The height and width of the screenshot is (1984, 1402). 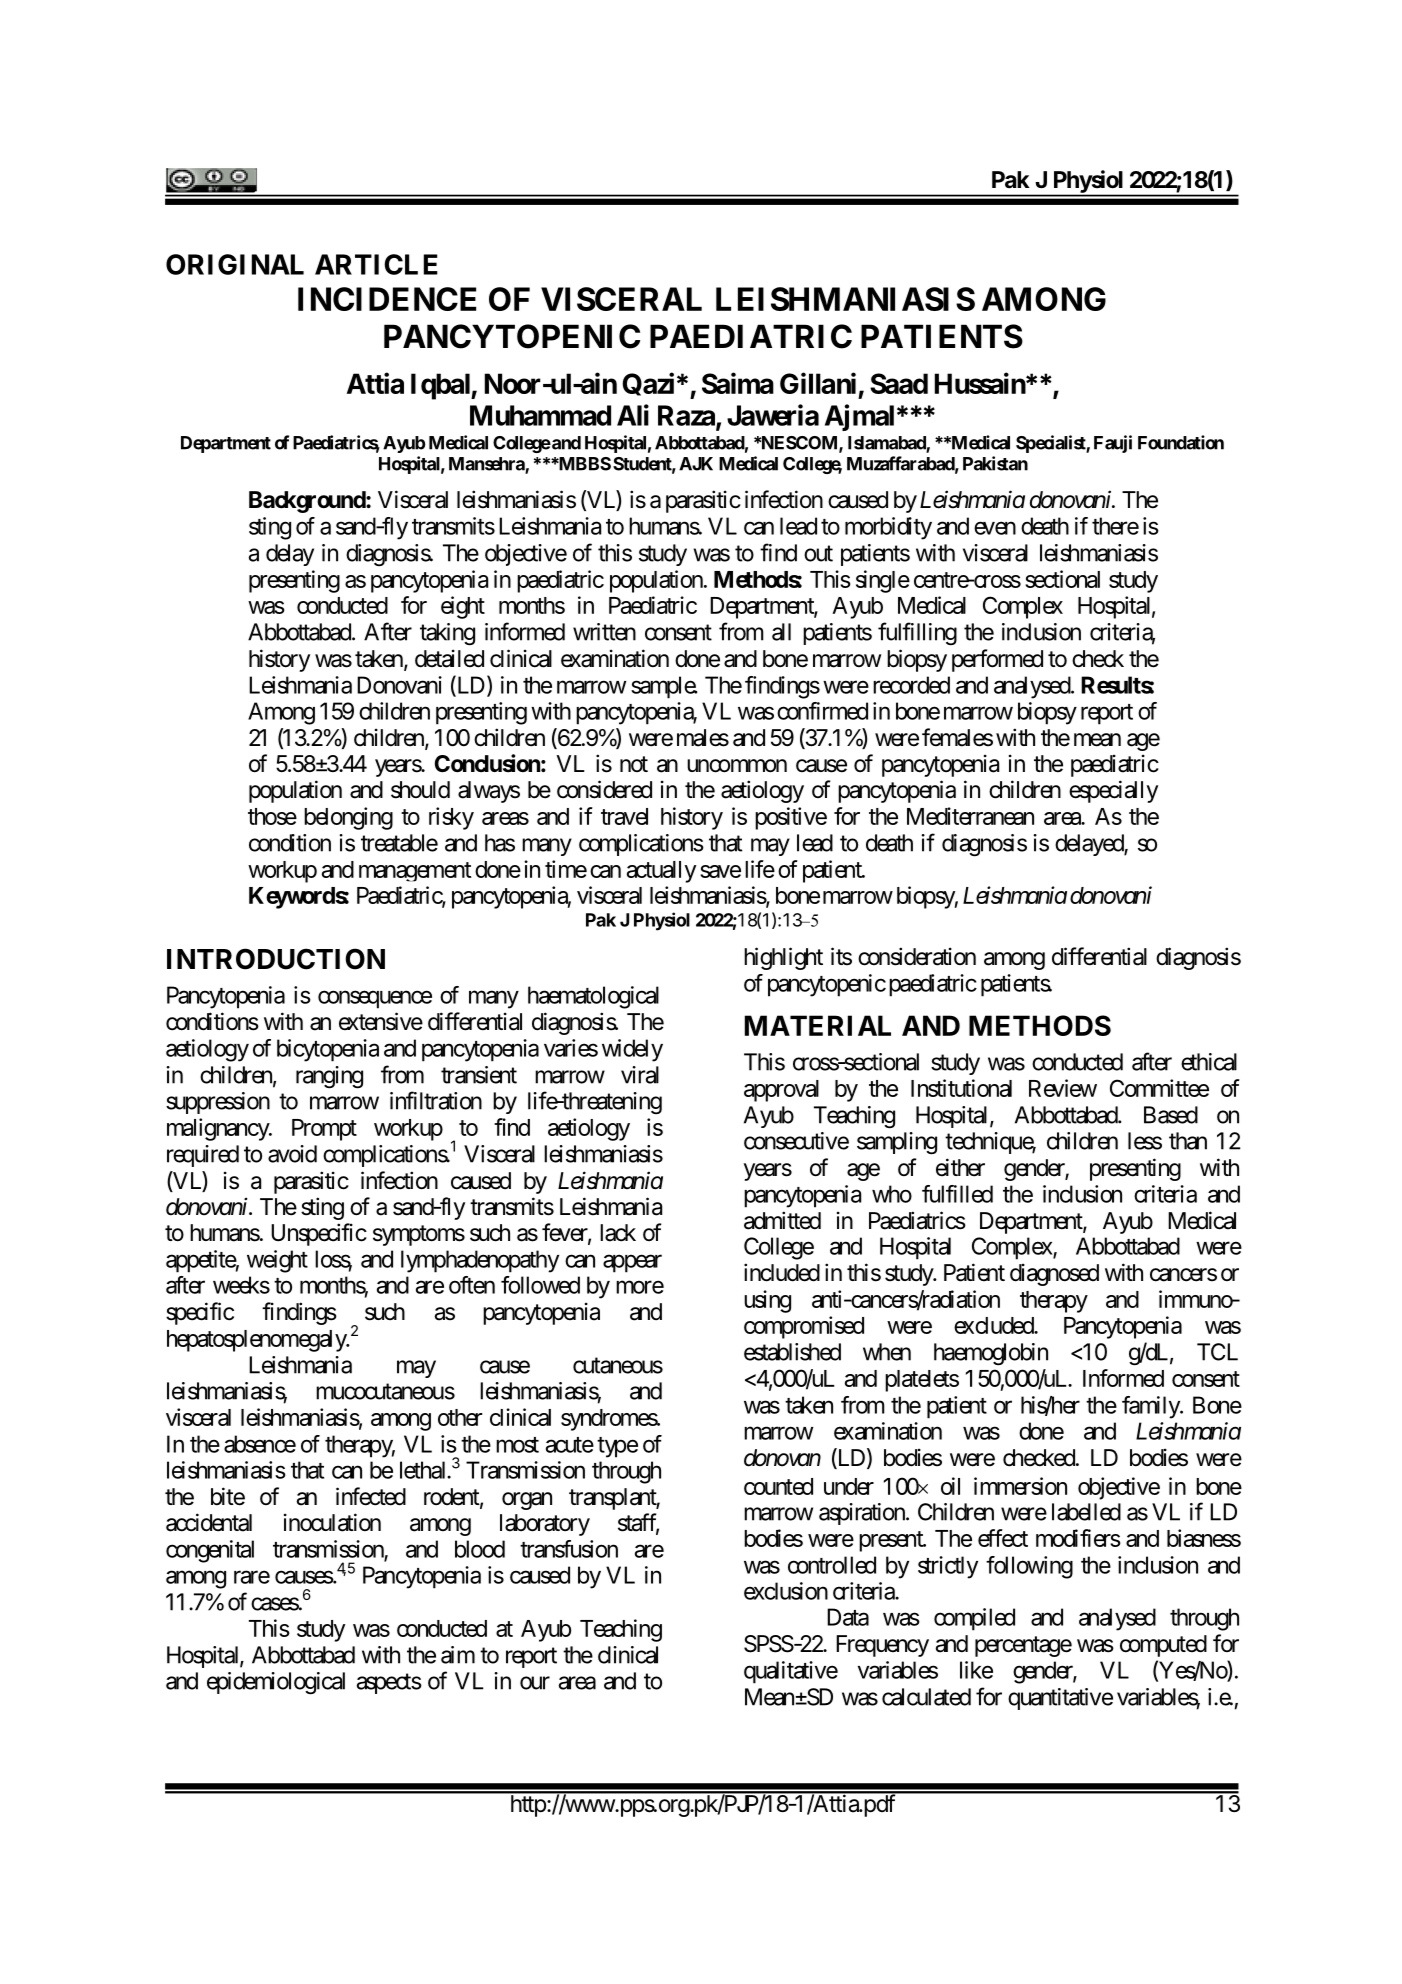 What do you see at coordinates (604, 632) in the screenshot?
I see `written` at bounding box center [604, 632].
